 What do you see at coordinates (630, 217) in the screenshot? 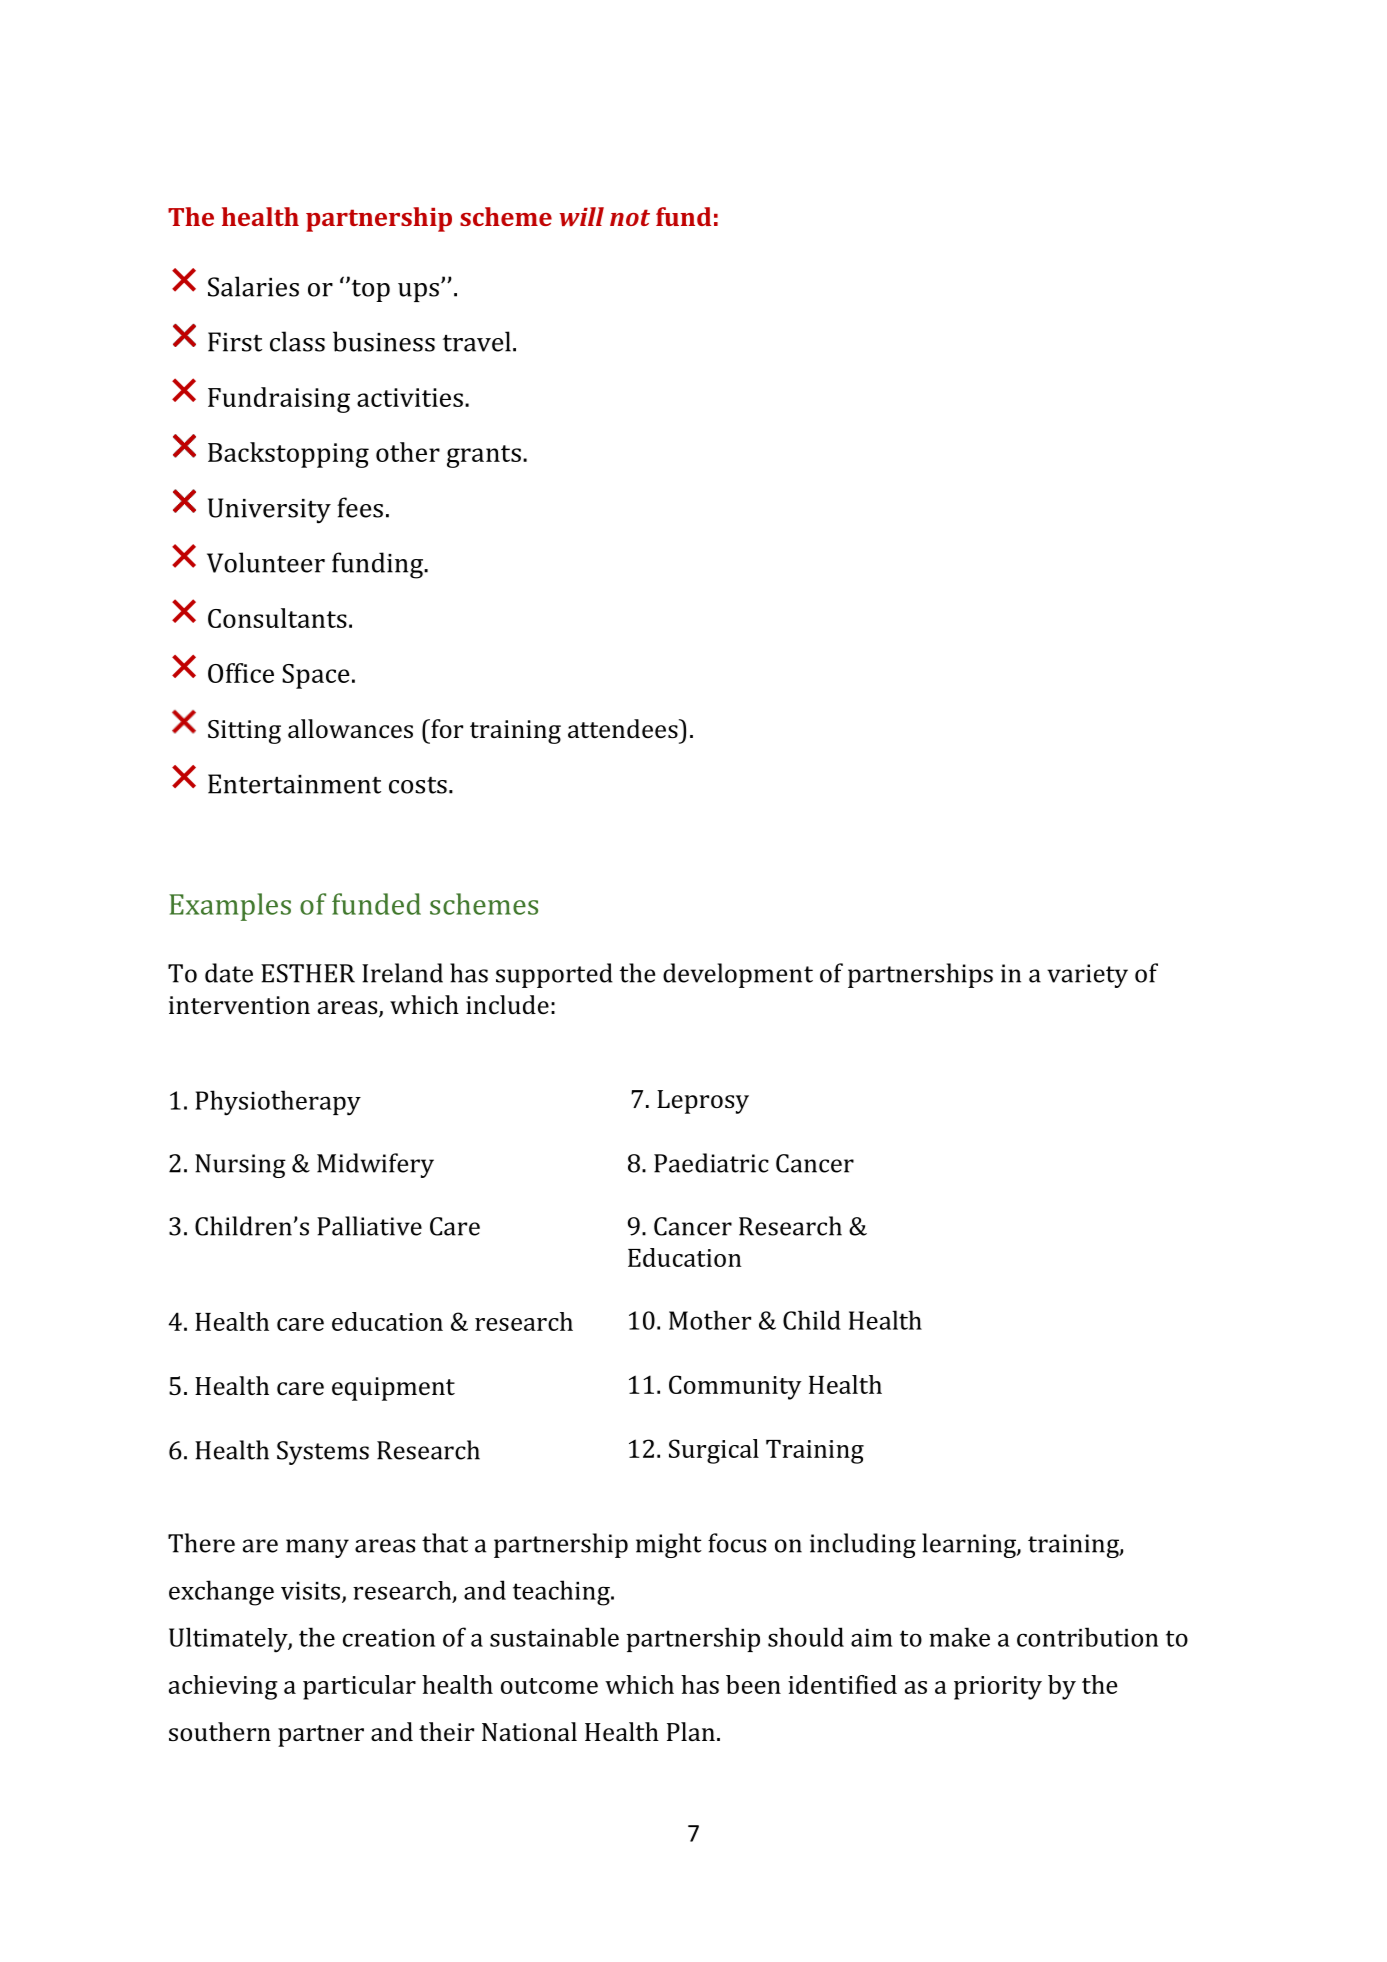
I see `not` at bounding box center [630, 217].
